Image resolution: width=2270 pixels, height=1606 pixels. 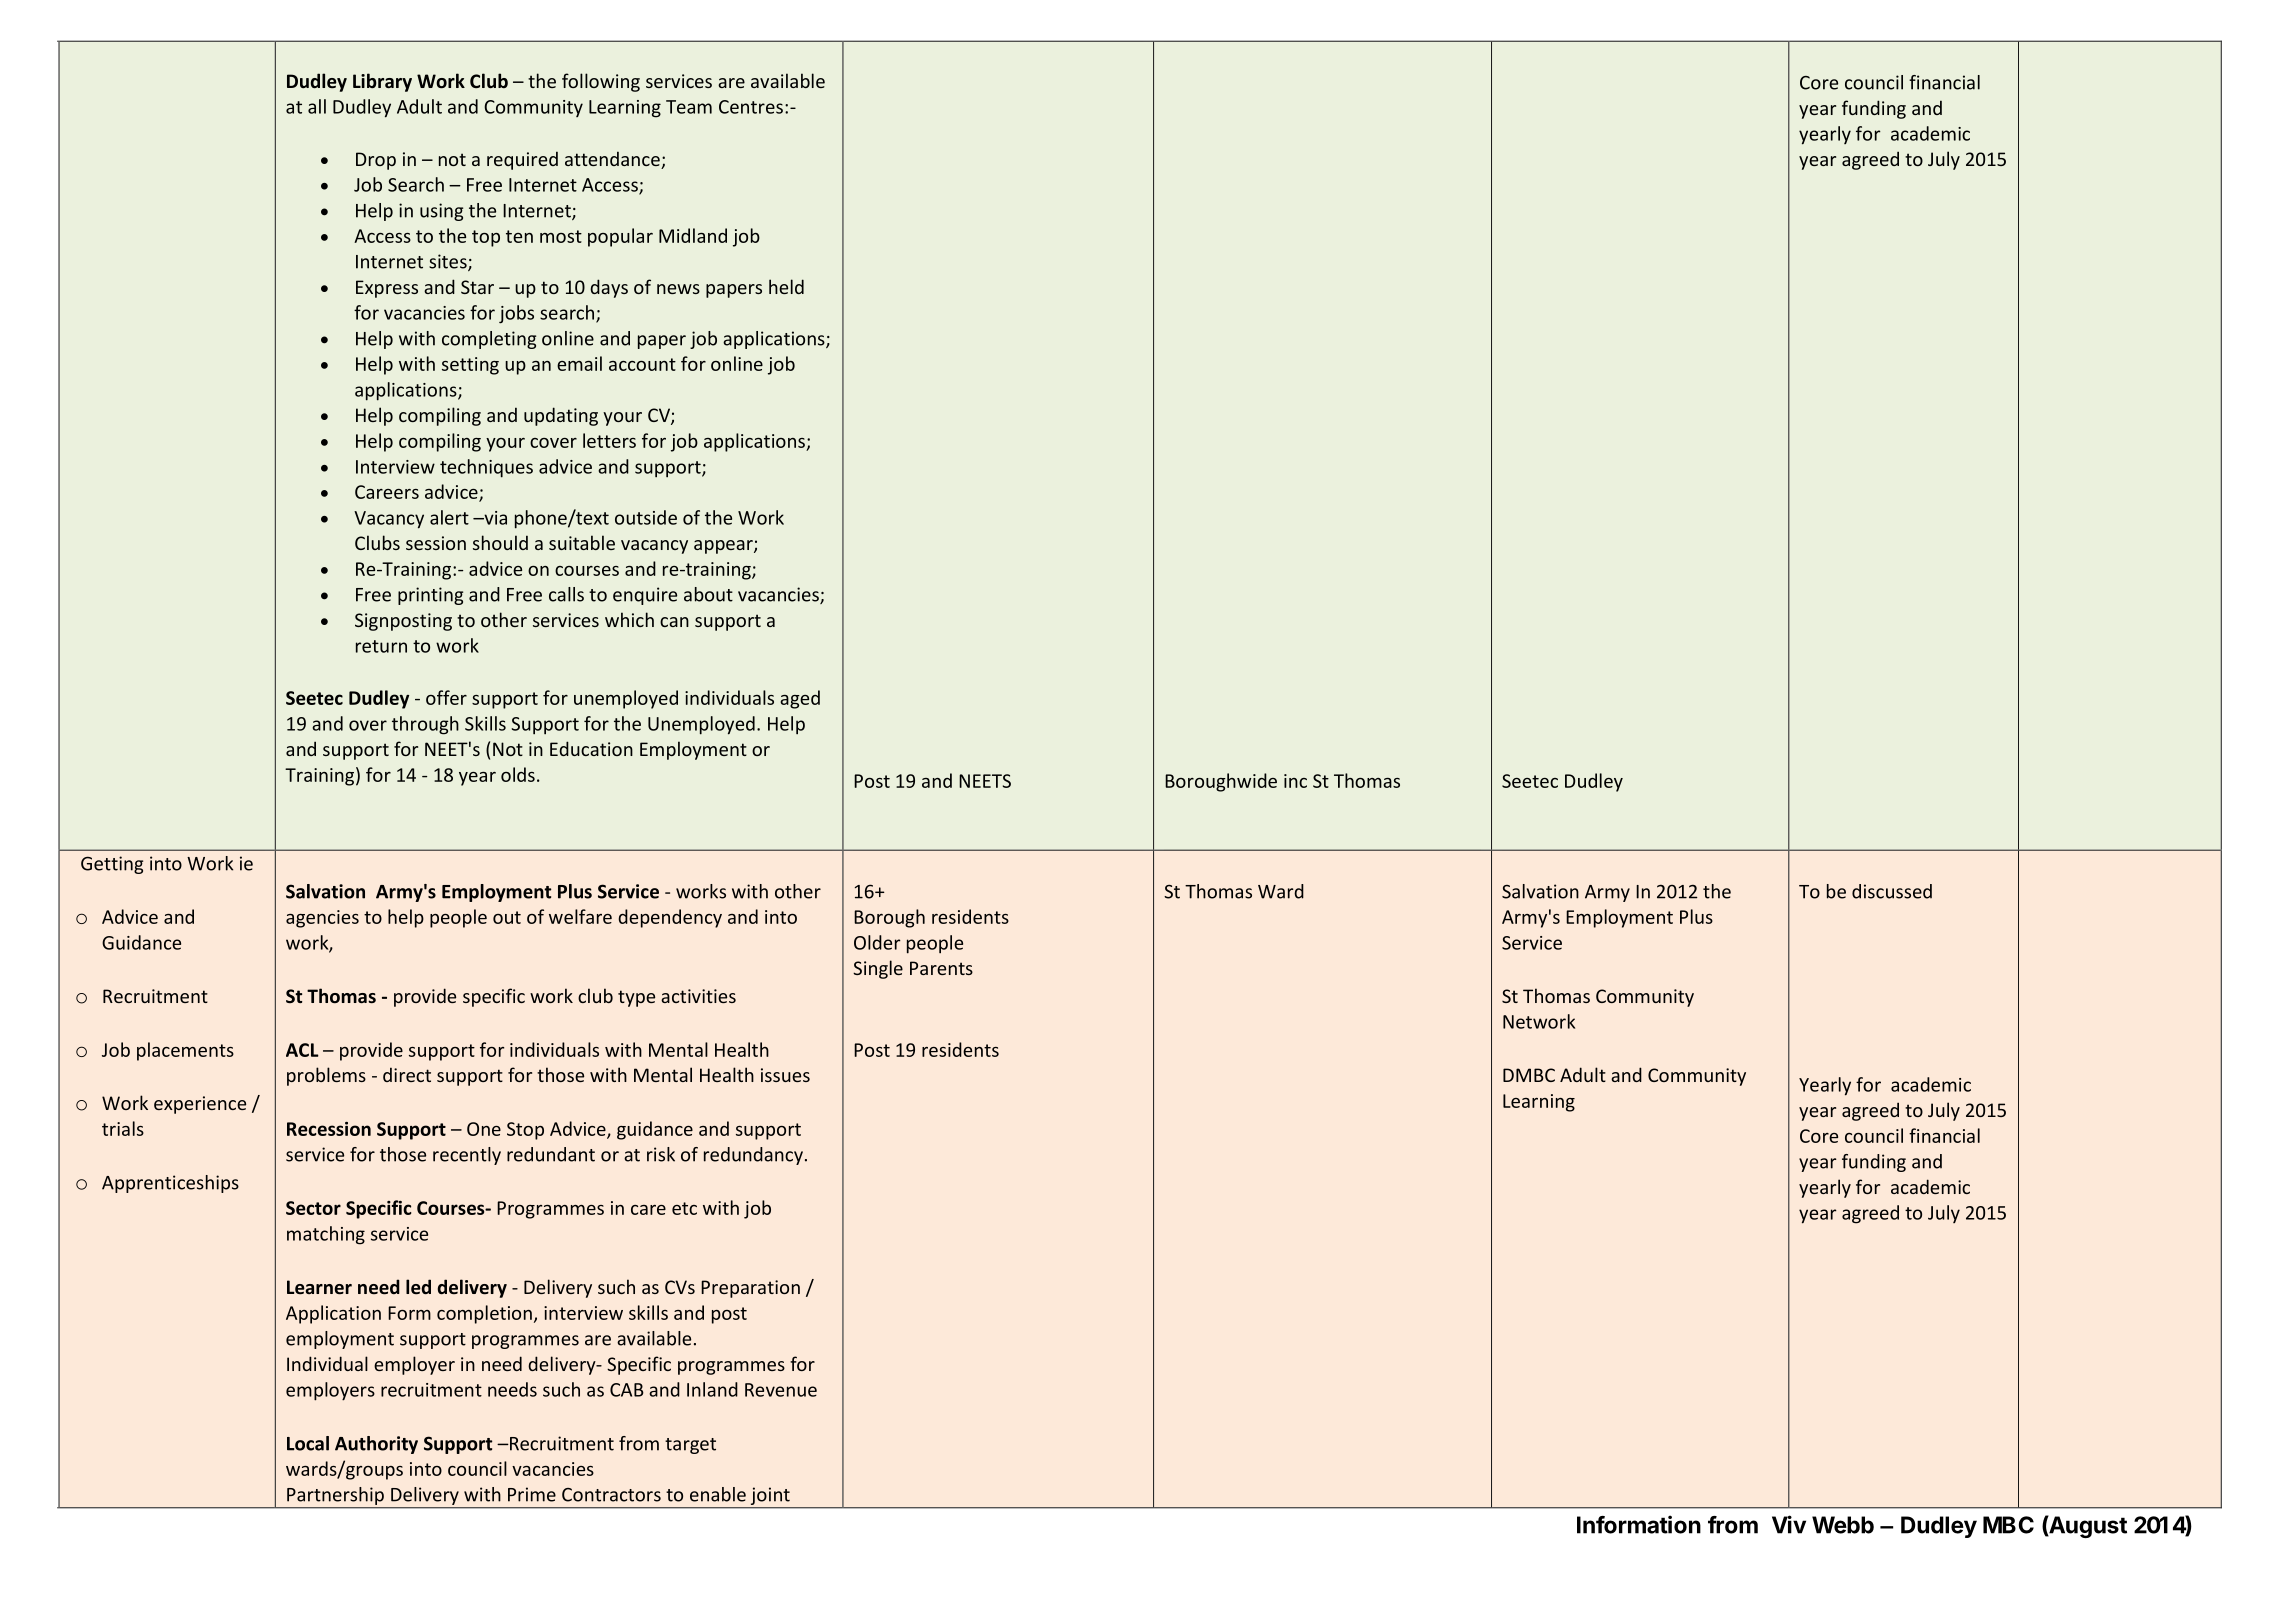 I want to click on Library, so click(x=382, y=82).
